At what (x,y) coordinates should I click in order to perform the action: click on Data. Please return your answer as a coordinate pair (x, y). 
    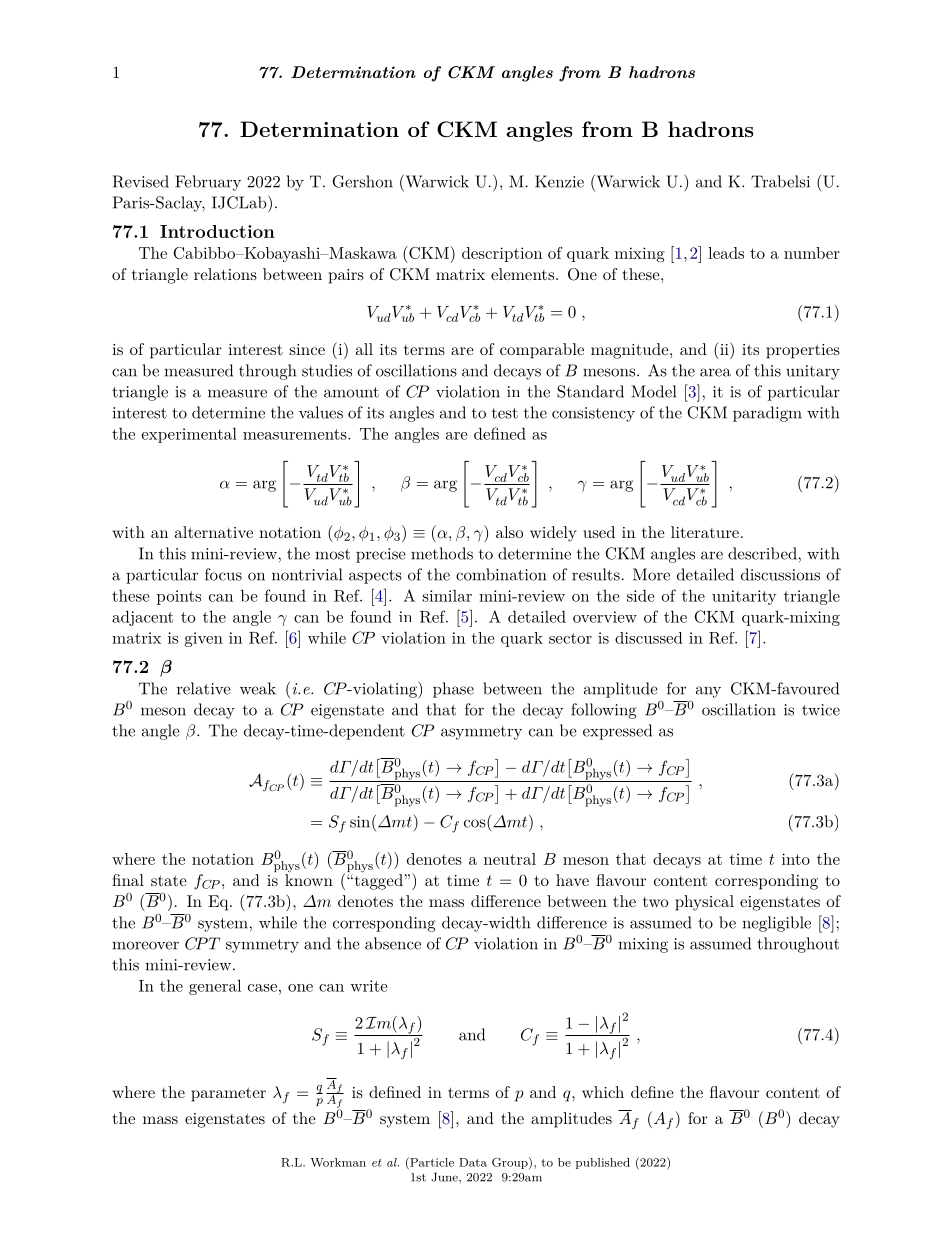
    Looking at the image, I should click on (473, 1162).
